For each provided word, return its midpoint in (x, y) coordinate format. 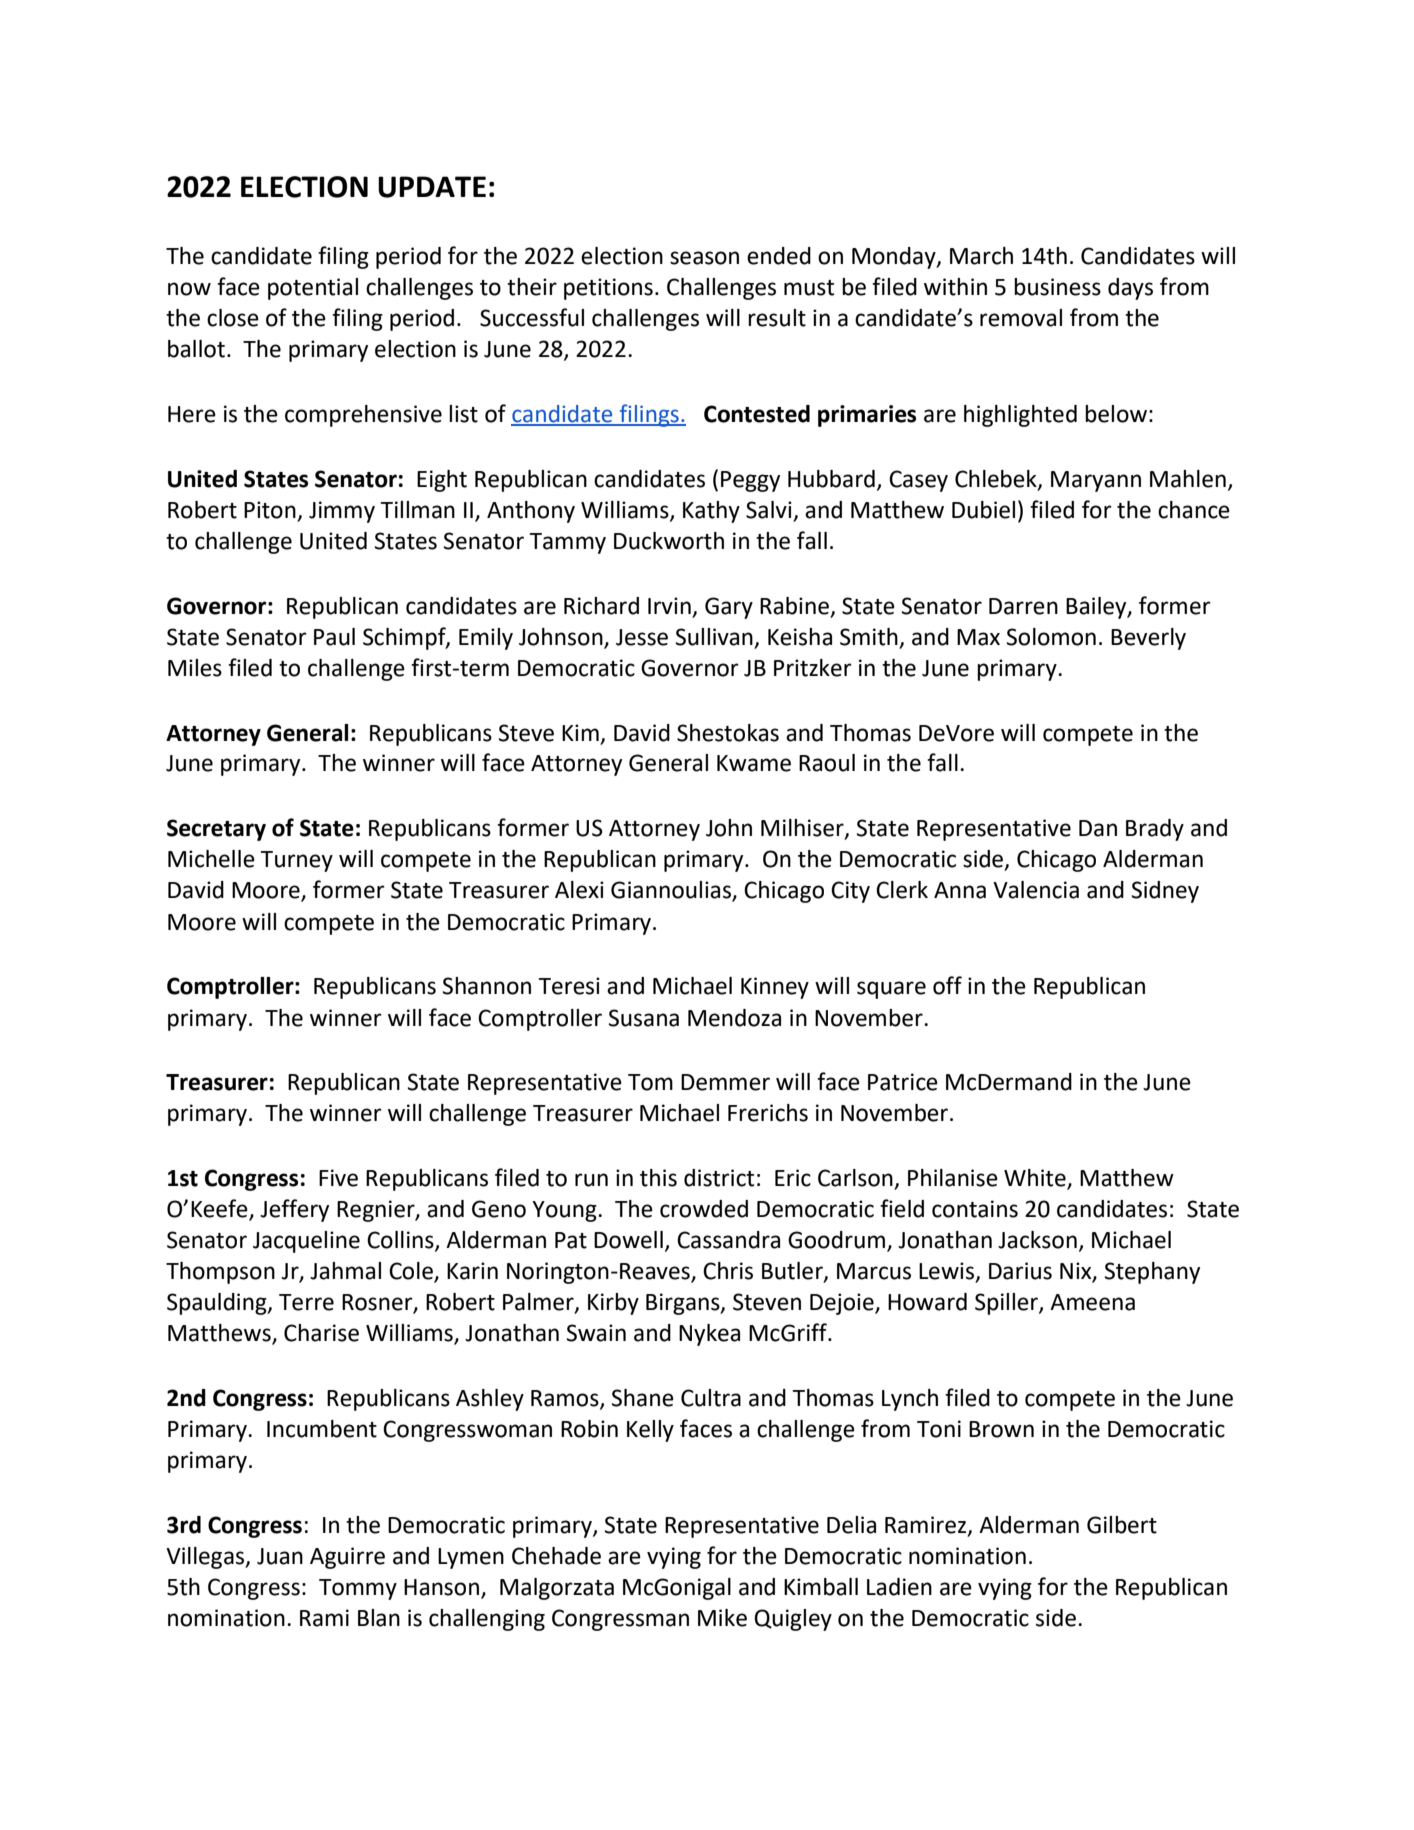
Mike (722, 1618)
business (1057, 287)
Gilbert (1122, 1525)
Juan (280, 1556)
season (704, 258)
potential (313, 289)
